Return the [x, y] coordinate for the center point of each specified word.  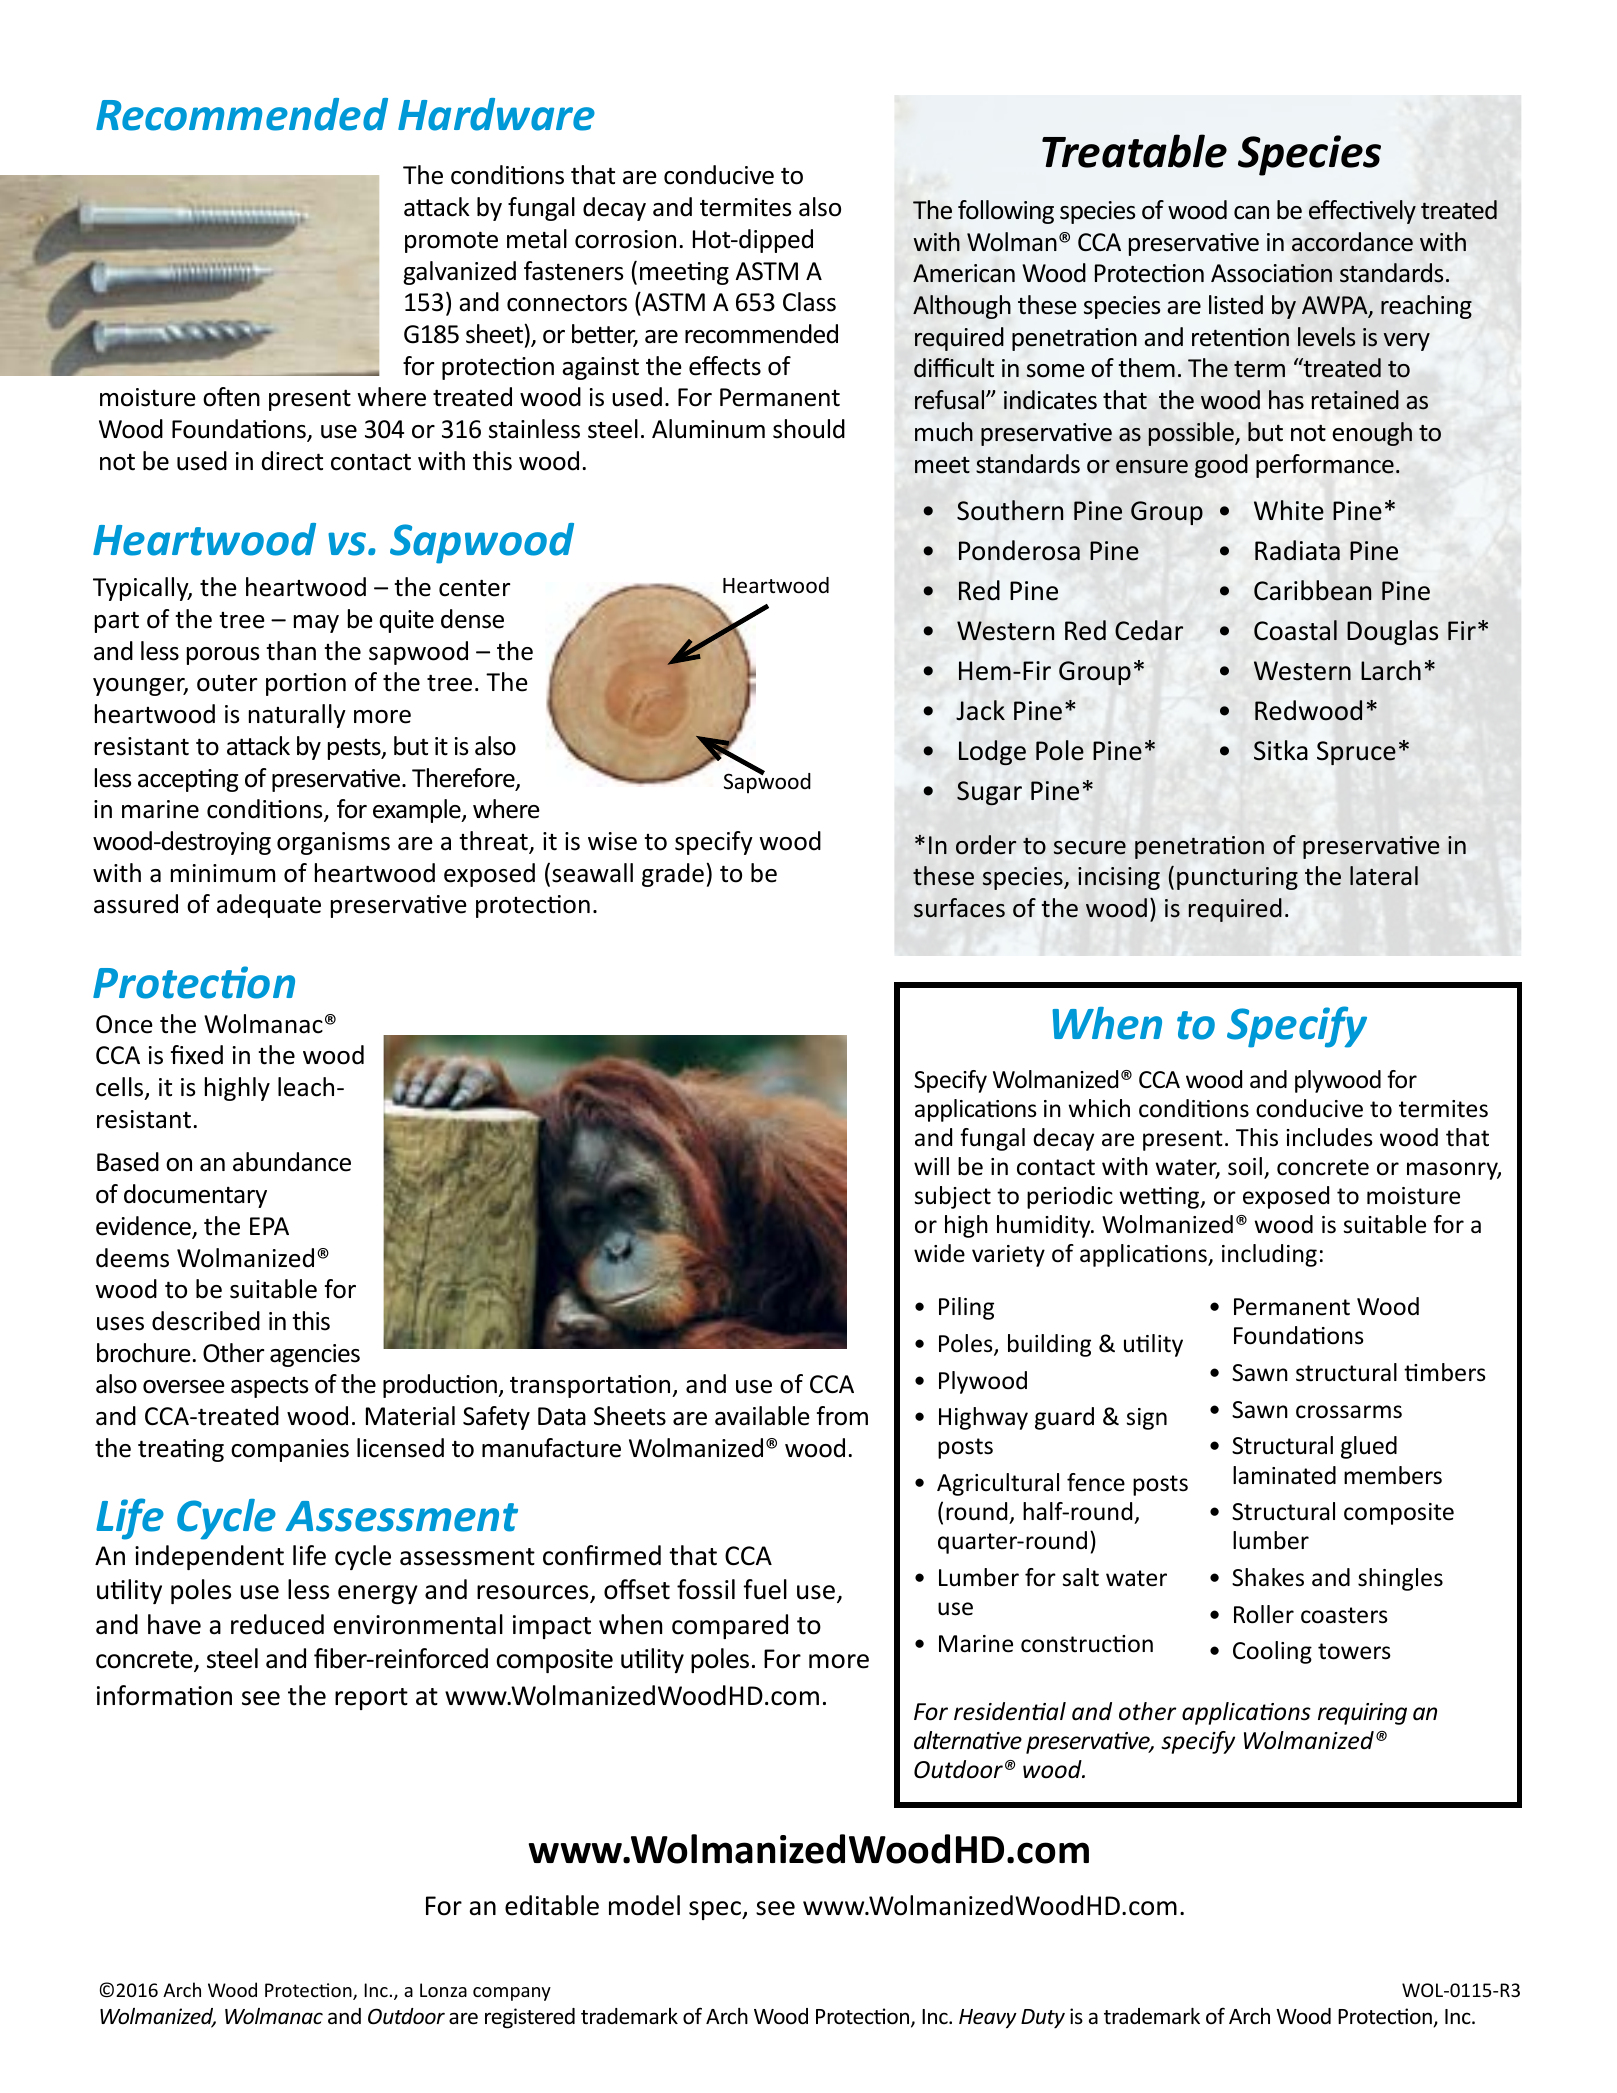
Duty [1043, 2019]
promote [451, 242]
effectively [1362, 212]
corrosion [625, 239]
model [644, 1905]
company [512, 1994]
